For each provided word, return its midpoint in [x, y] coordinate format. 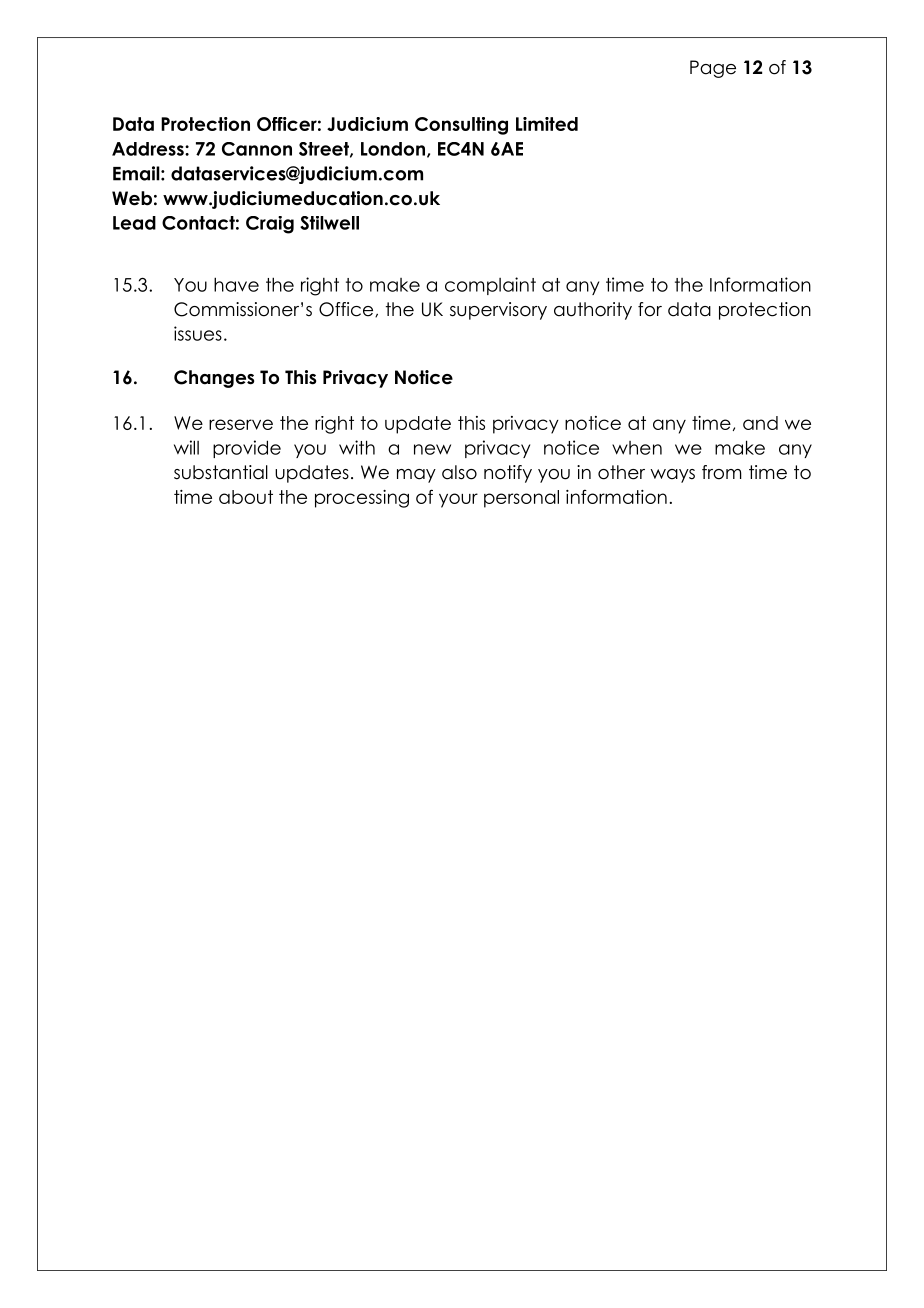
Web [132, 198]
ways [672, 476]
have [236, 284]
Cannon [257, 149]
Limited [547, 124]
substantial [221, 472]
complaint [490, 286]
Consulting [461, 126]
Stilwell [329, 223]
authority [593, 311]
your [458, 500]
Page [713, 69]
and [760, 423]
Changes [214, 379]
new [432, 449]
